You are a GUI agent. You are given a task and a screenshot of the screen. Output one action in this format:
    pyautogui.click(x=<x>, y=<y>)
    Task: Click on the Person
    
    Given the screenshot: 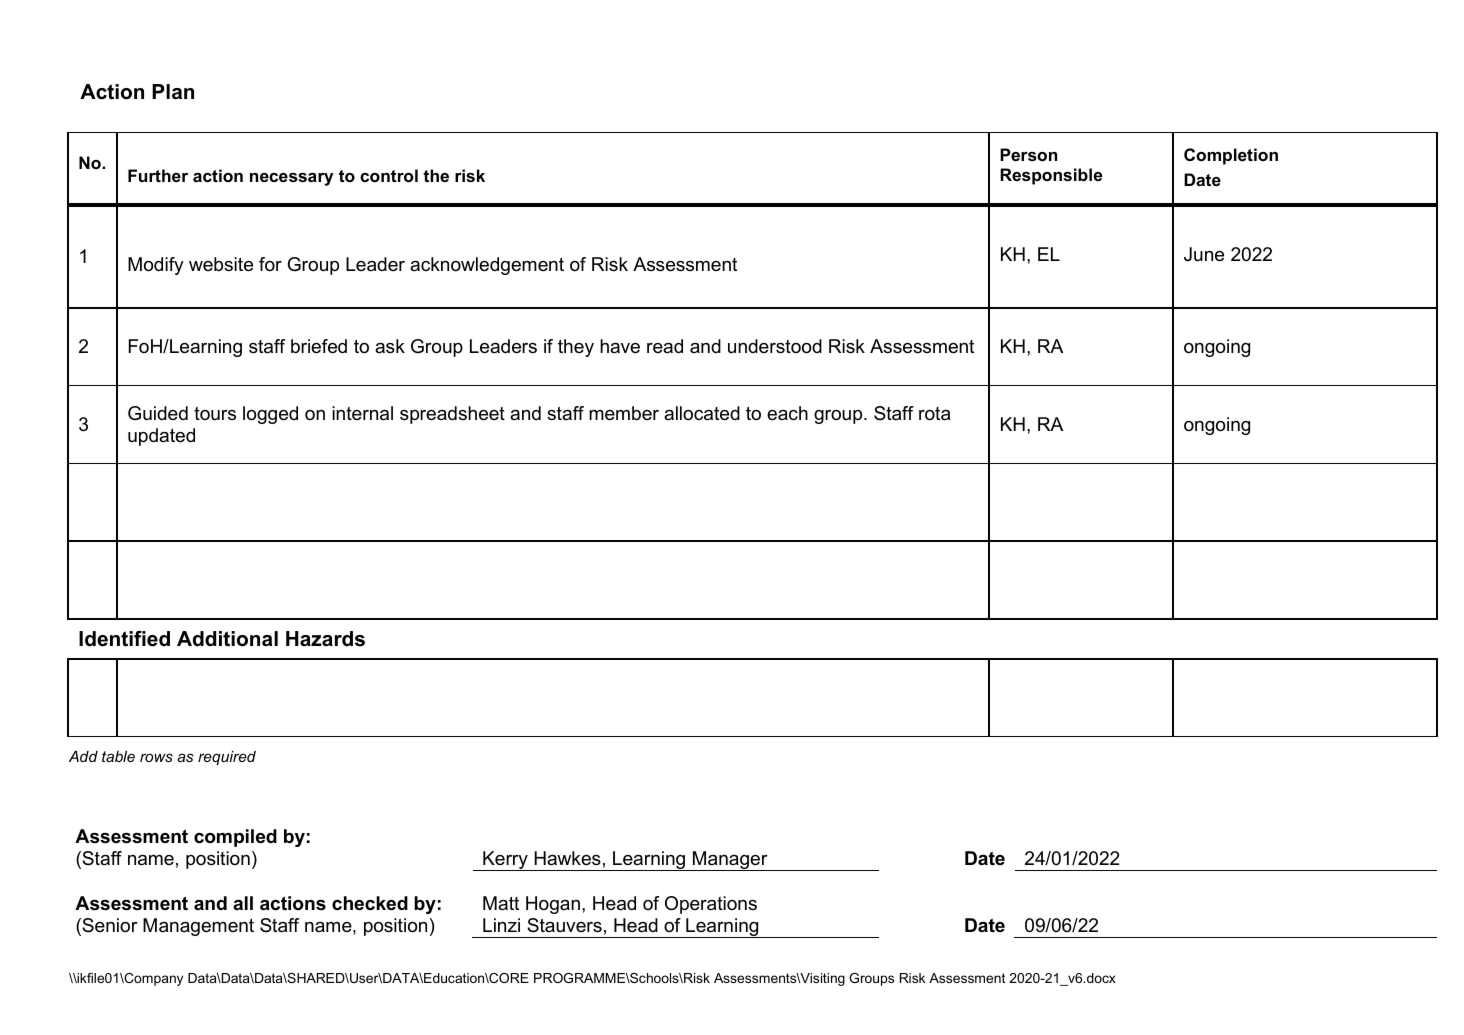 What is the action you would take?
    pyautogui.click(x=1028, y=154)
